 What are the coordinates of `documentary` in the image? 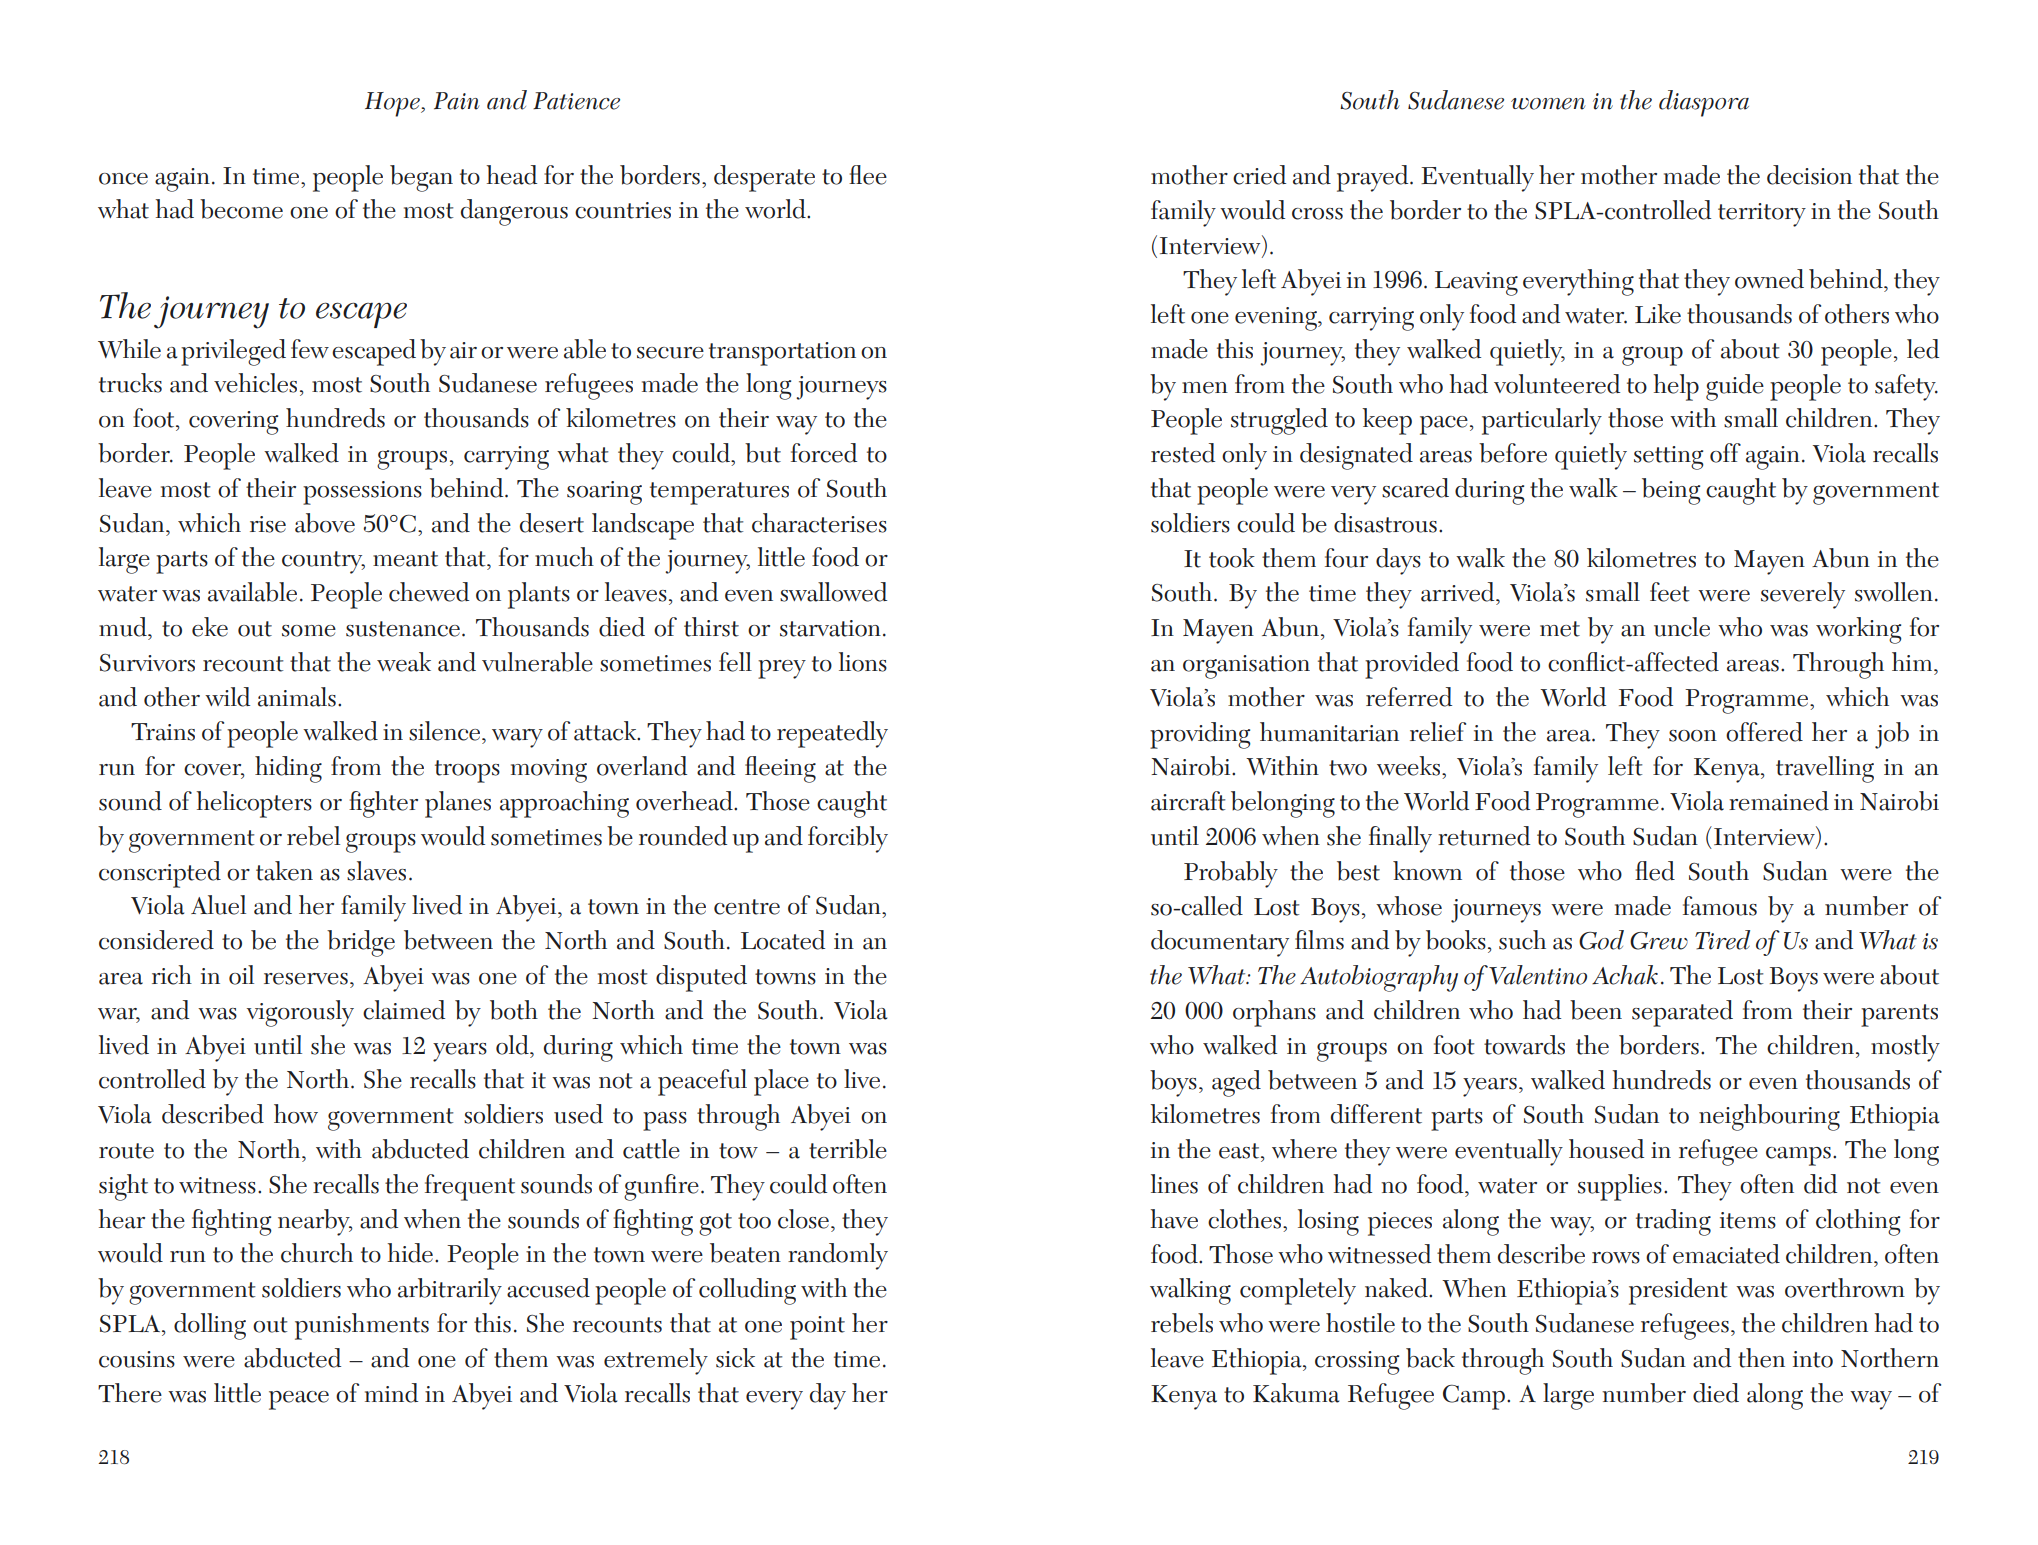 It's located at (1220, 943).
